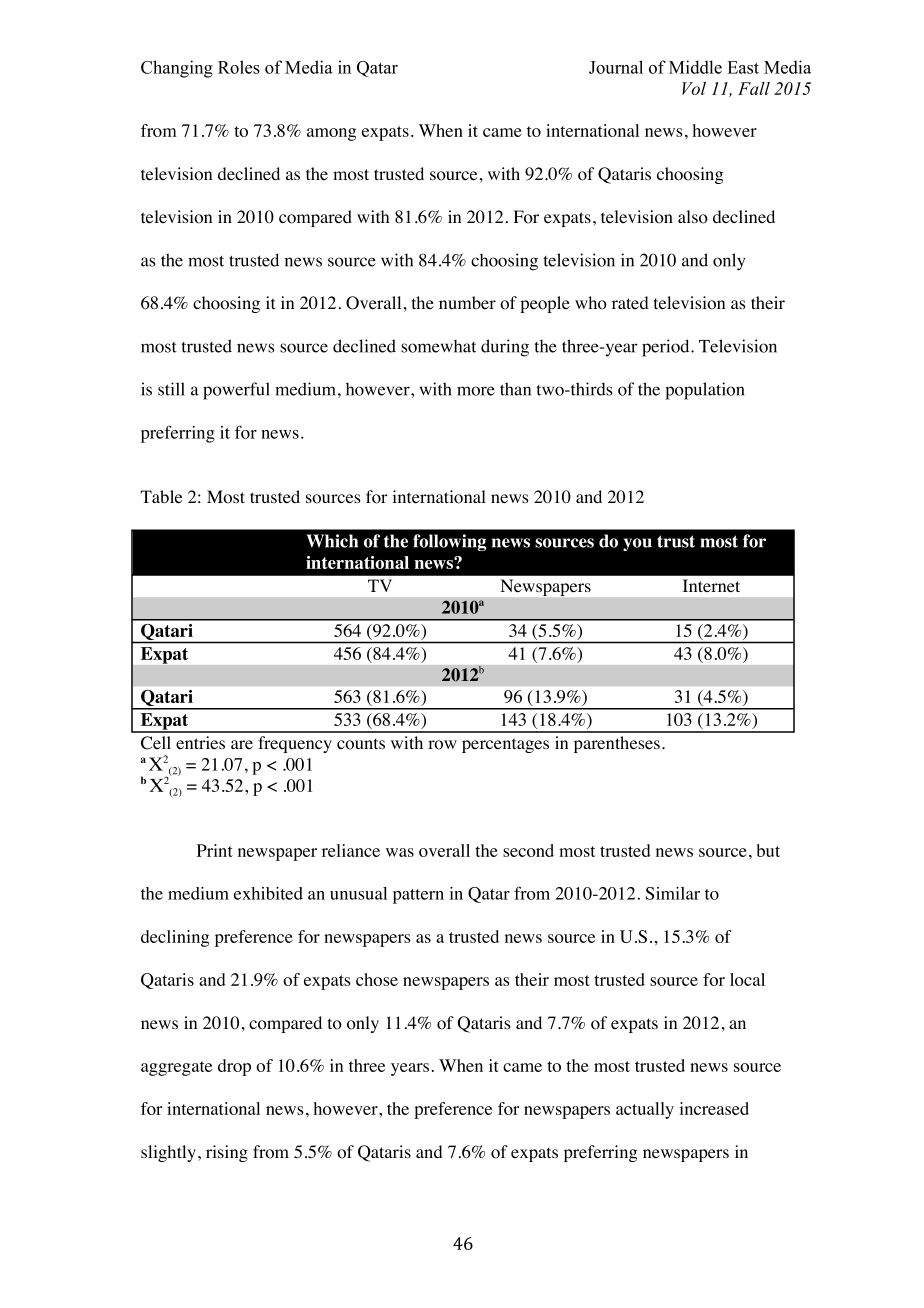 This page has width=924, height=1308. Describe the element at coordinates (331, 134) in the page. I see `among` at that location.
